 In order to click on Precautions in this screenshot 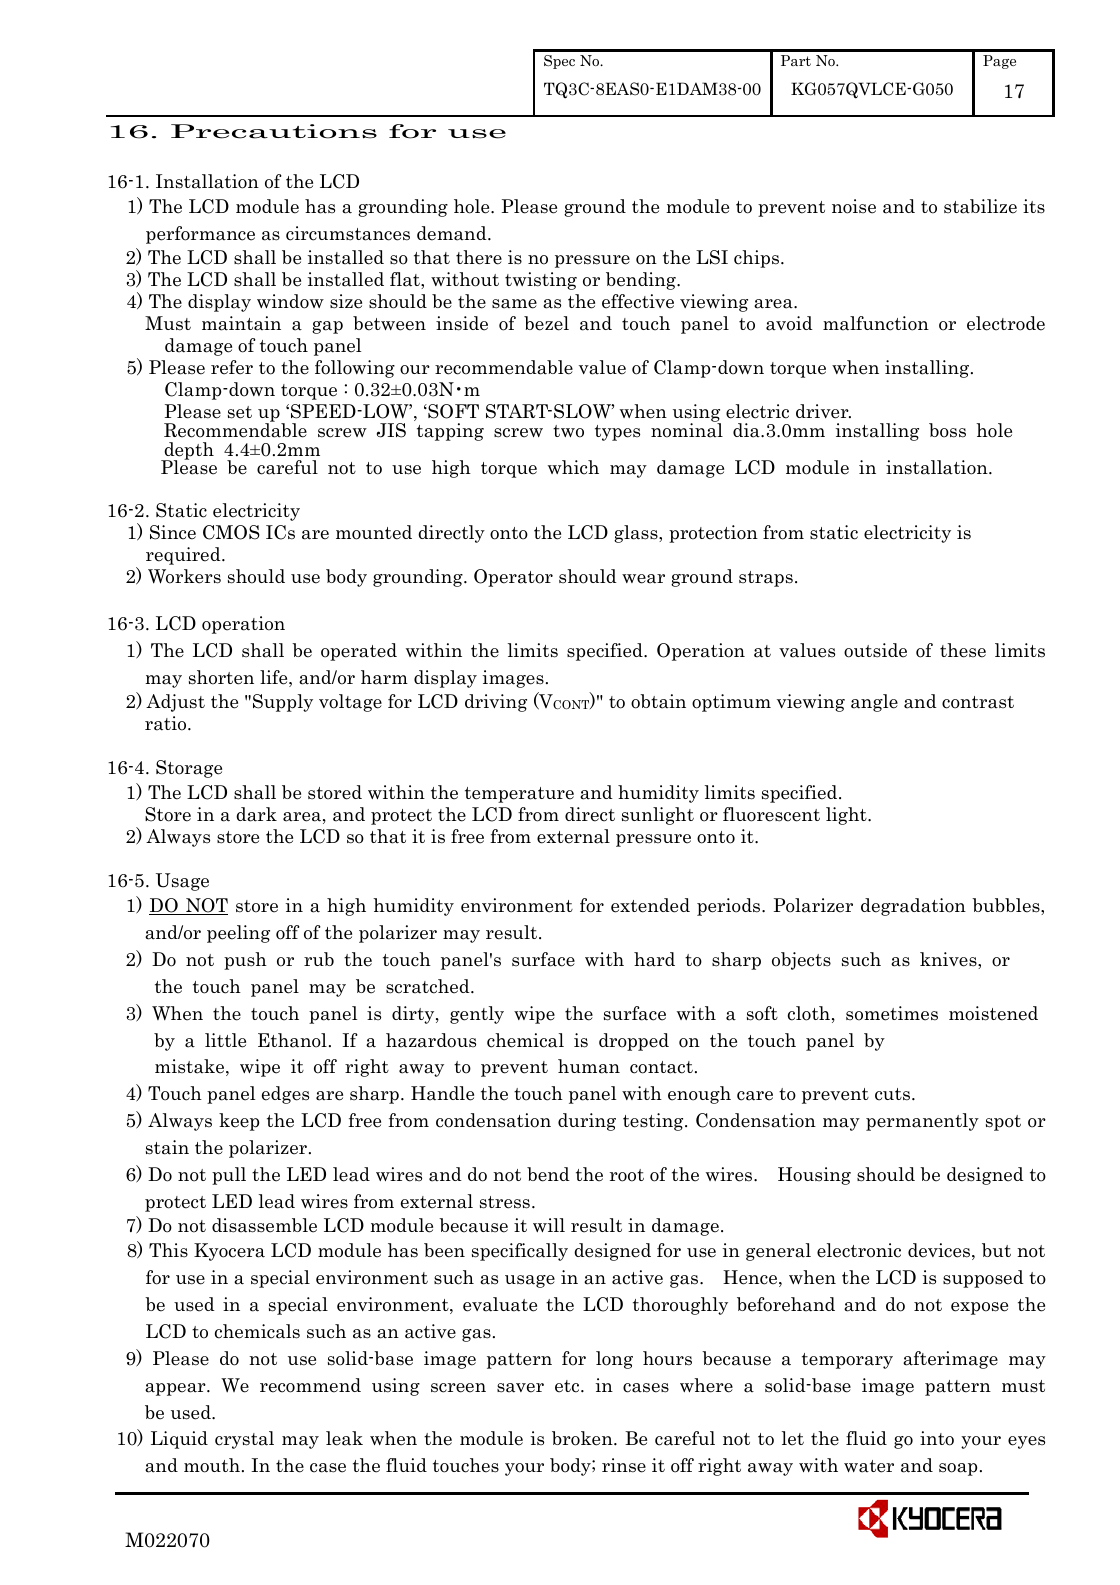, I will do `click(274, 131)`.
